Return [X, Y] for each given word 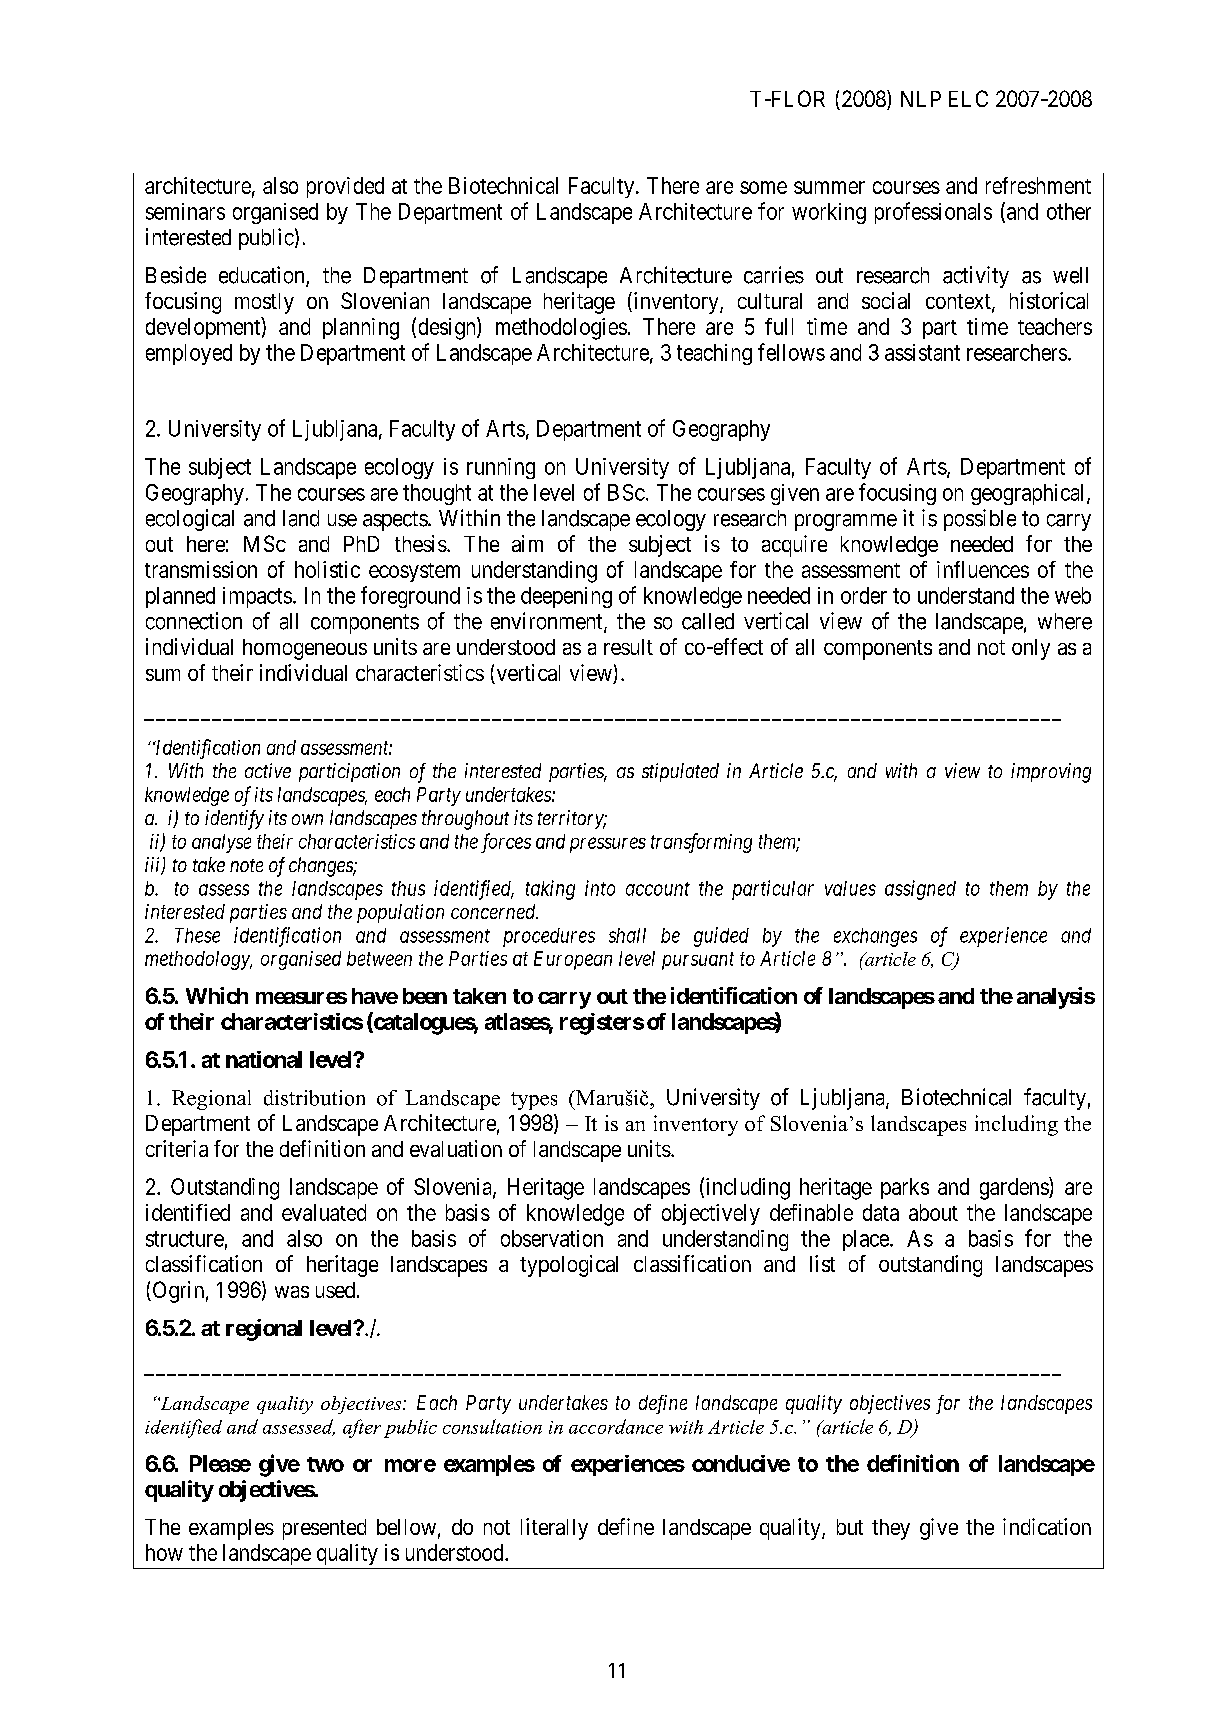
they [891, 1529]
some [763, 187]
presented [324, 1529]
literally [554, 1529]
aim [527, 543]
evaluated [324, 1212]
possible [980, 520]
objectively [711, 1214]
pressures [608, 845]
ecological [190, 520]
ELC [968, 98]
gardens [1015, 1188]
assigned [920, 890]
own [307, 819]
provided [345, 187]
